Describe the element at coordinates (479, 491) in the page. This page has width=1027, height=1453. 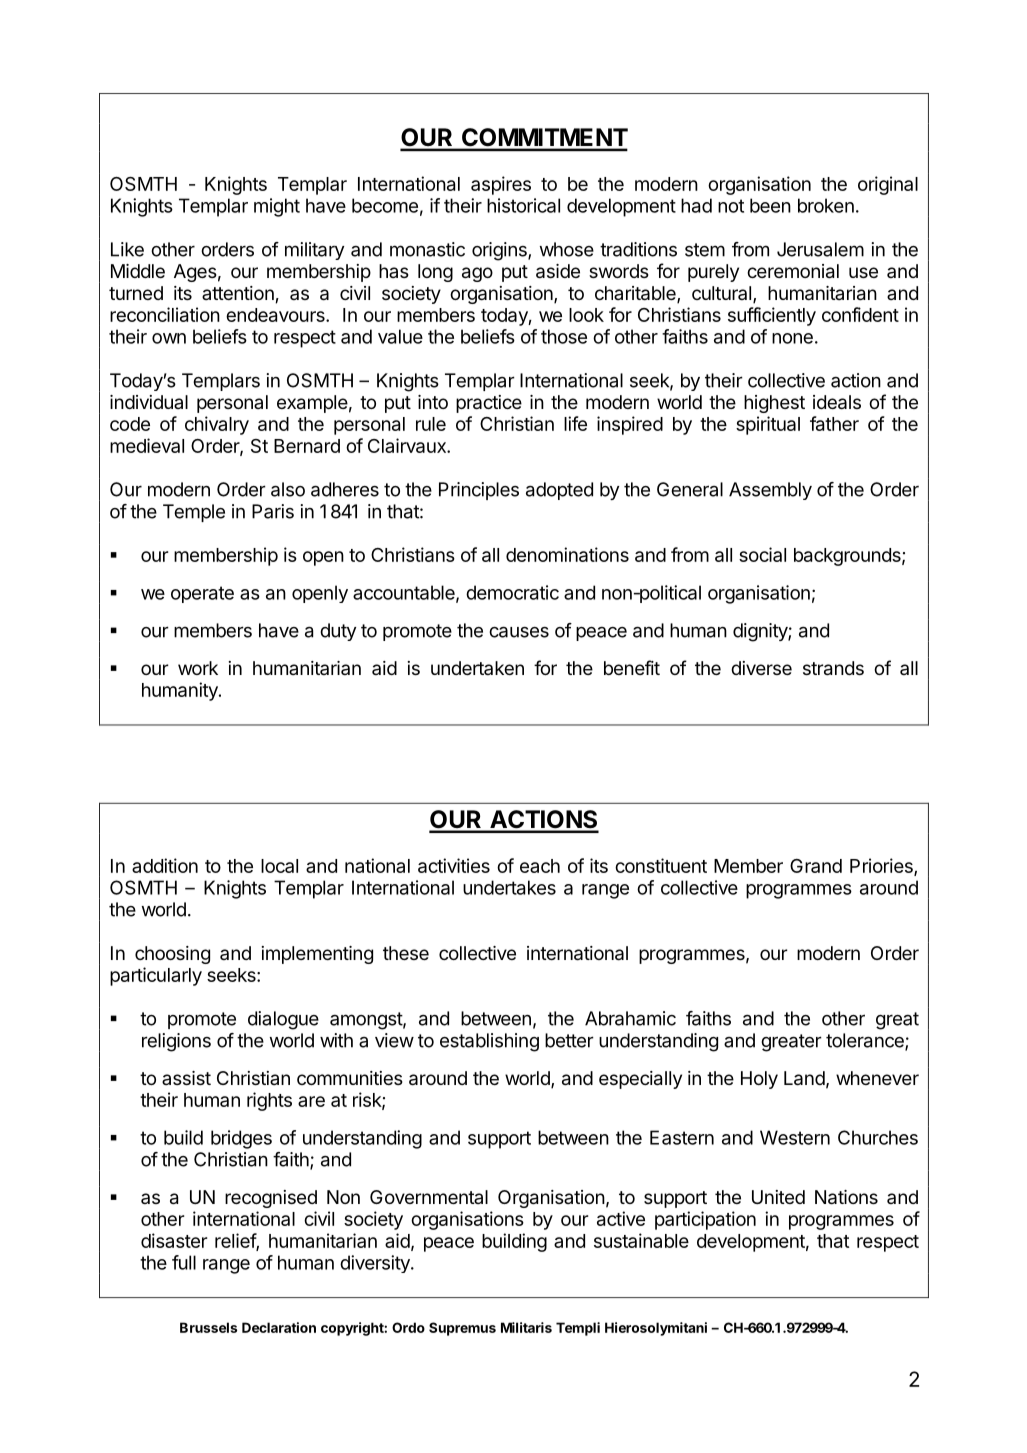
I see `Principles` at that location.
